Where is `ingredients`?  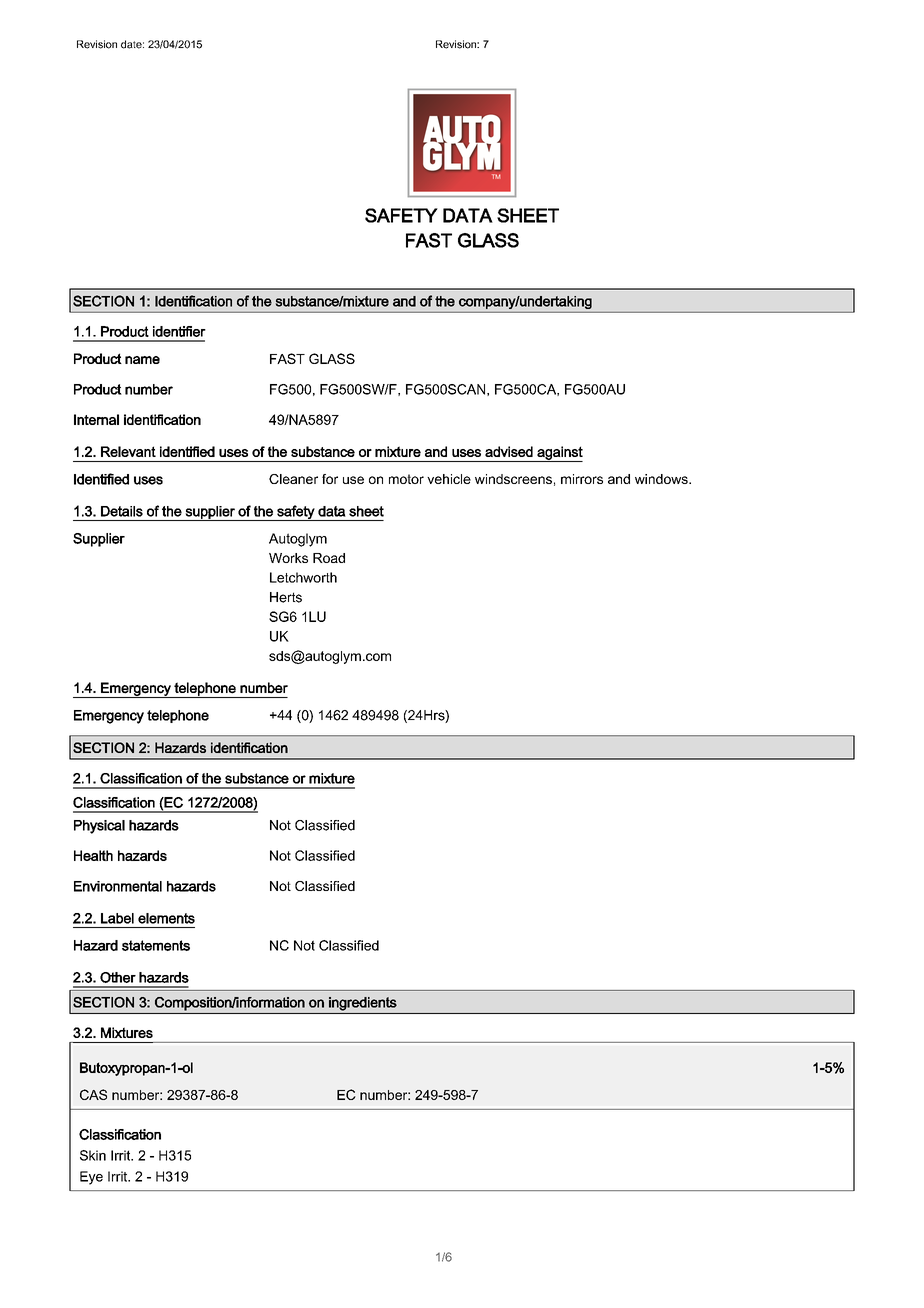
ingredients is located at coordinates (363, 1004).
